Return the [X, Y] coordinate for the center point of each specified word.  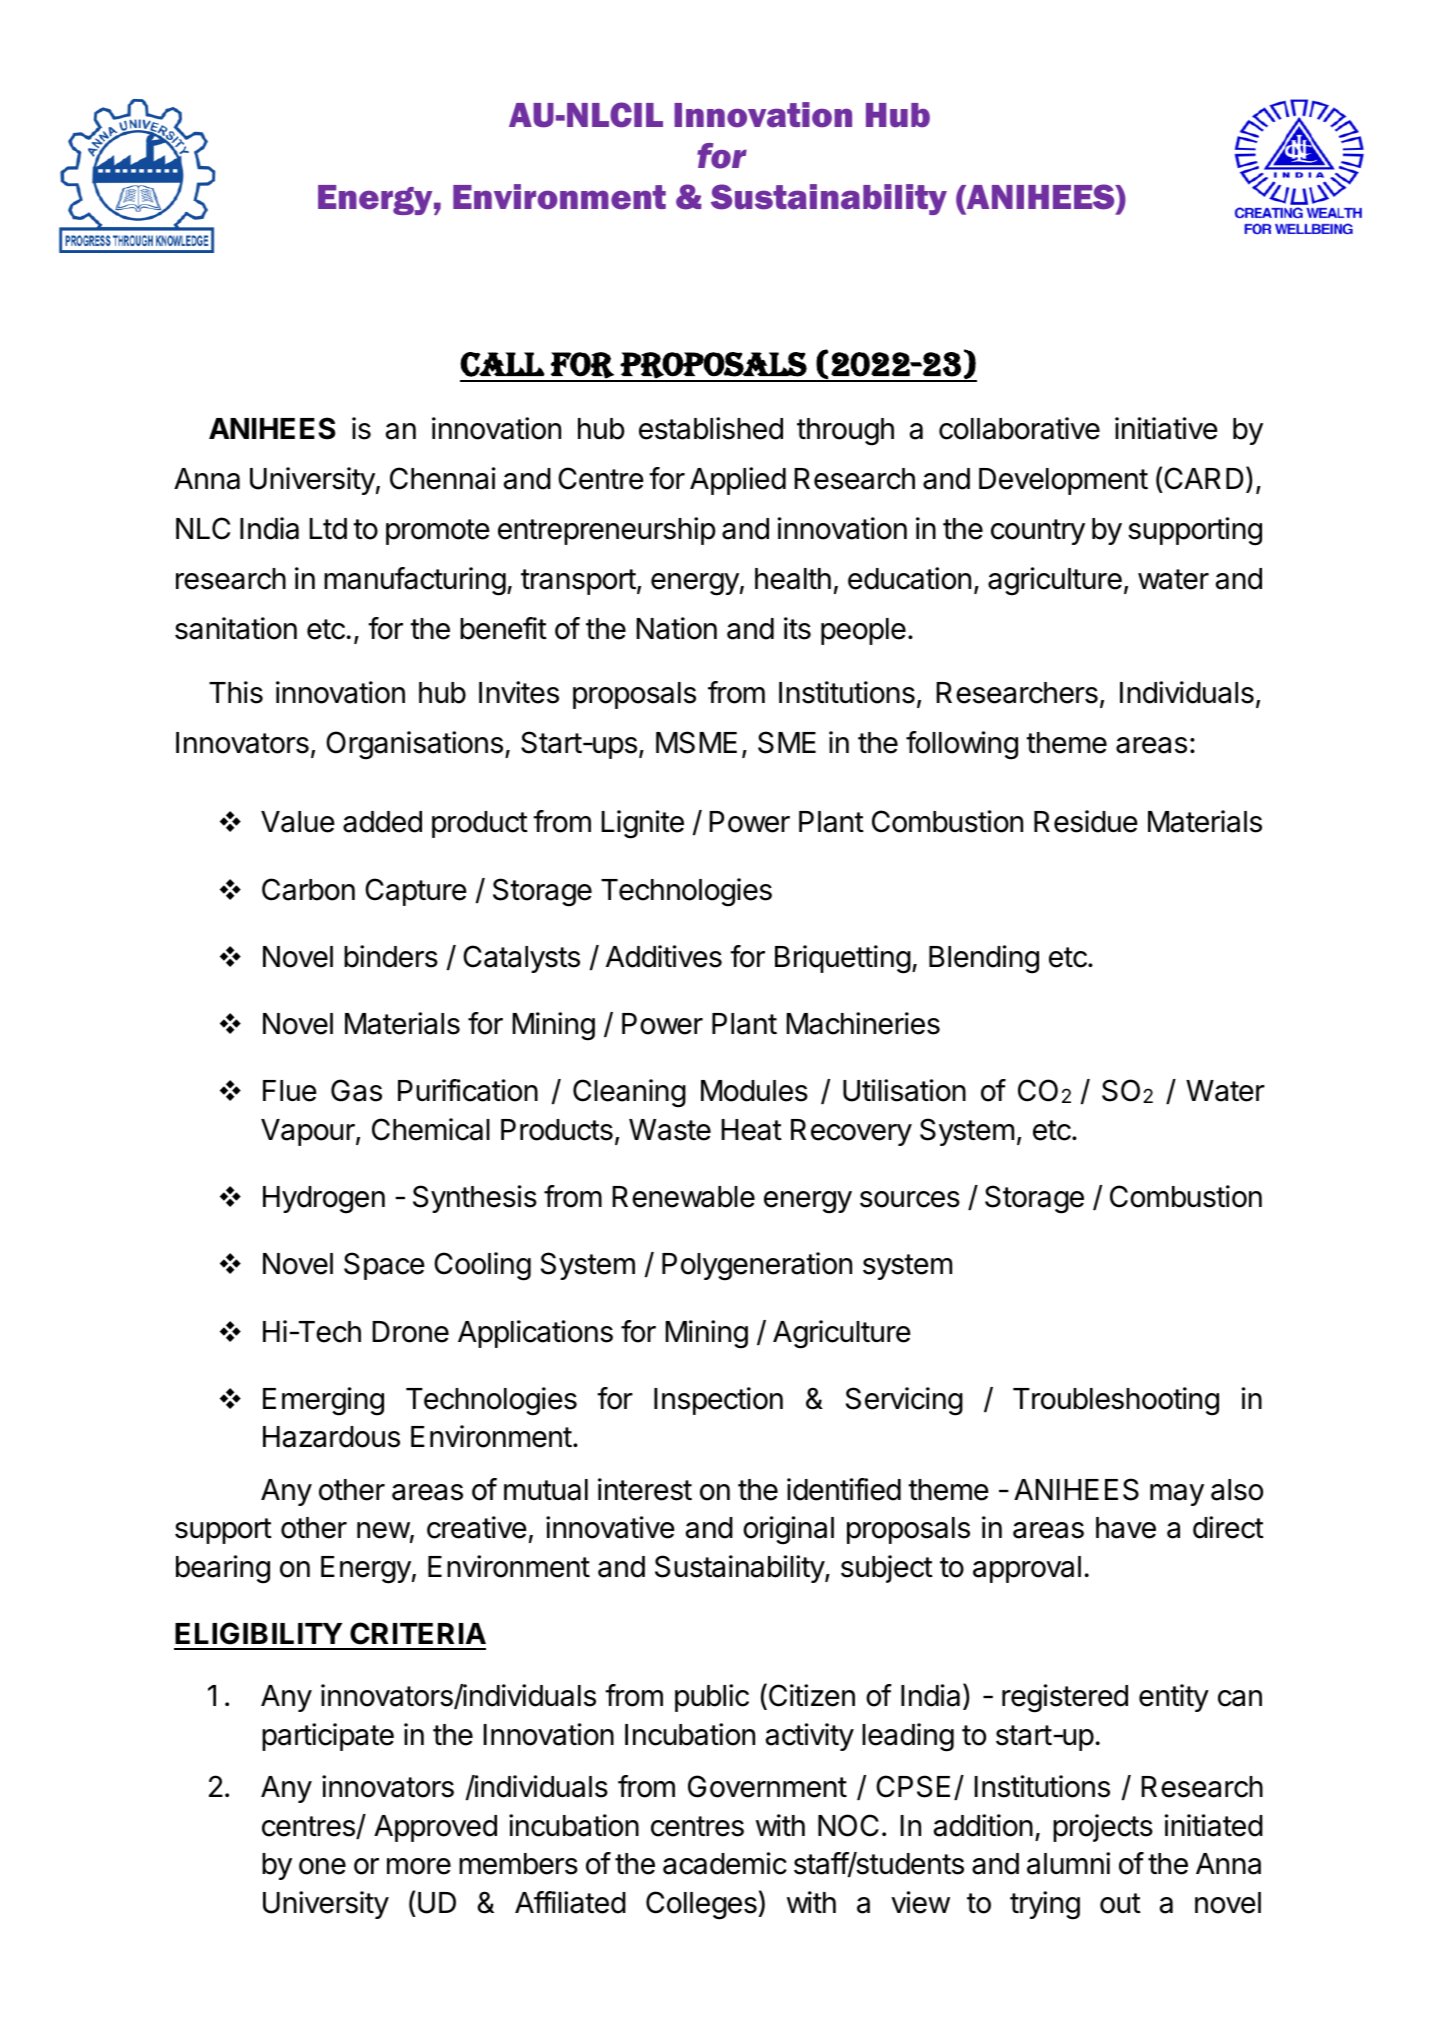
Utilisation [904, 1090]
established [711, 428]
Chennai [443, 478]
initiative [1166, 428]
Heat [751, 1130]
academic [725, 1863]
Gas [356, 1090]
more [419, 1866]
